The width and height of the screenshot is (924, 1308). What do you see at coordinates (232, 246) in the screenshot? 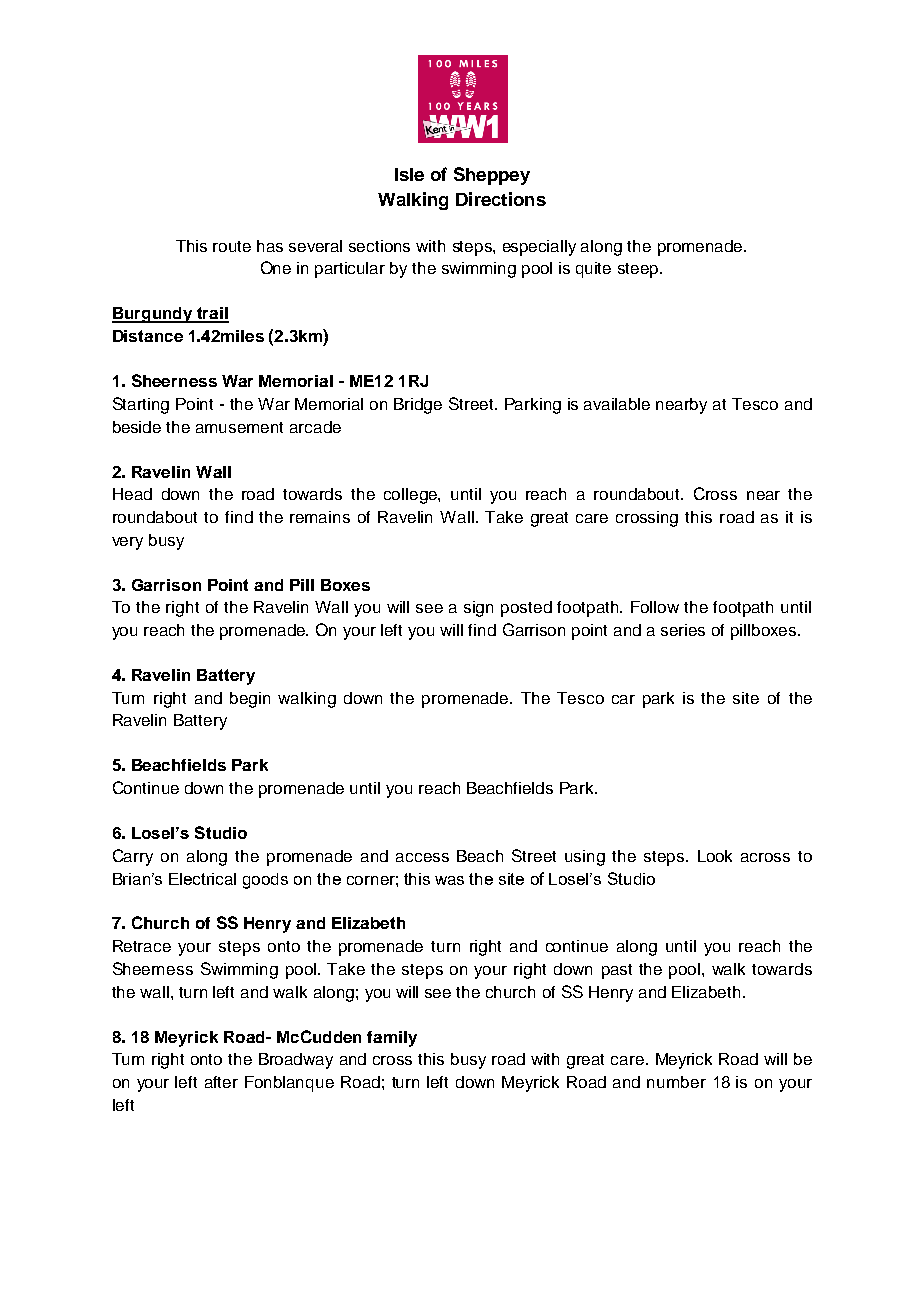
I see `route` at bounding box center [232, 246].
